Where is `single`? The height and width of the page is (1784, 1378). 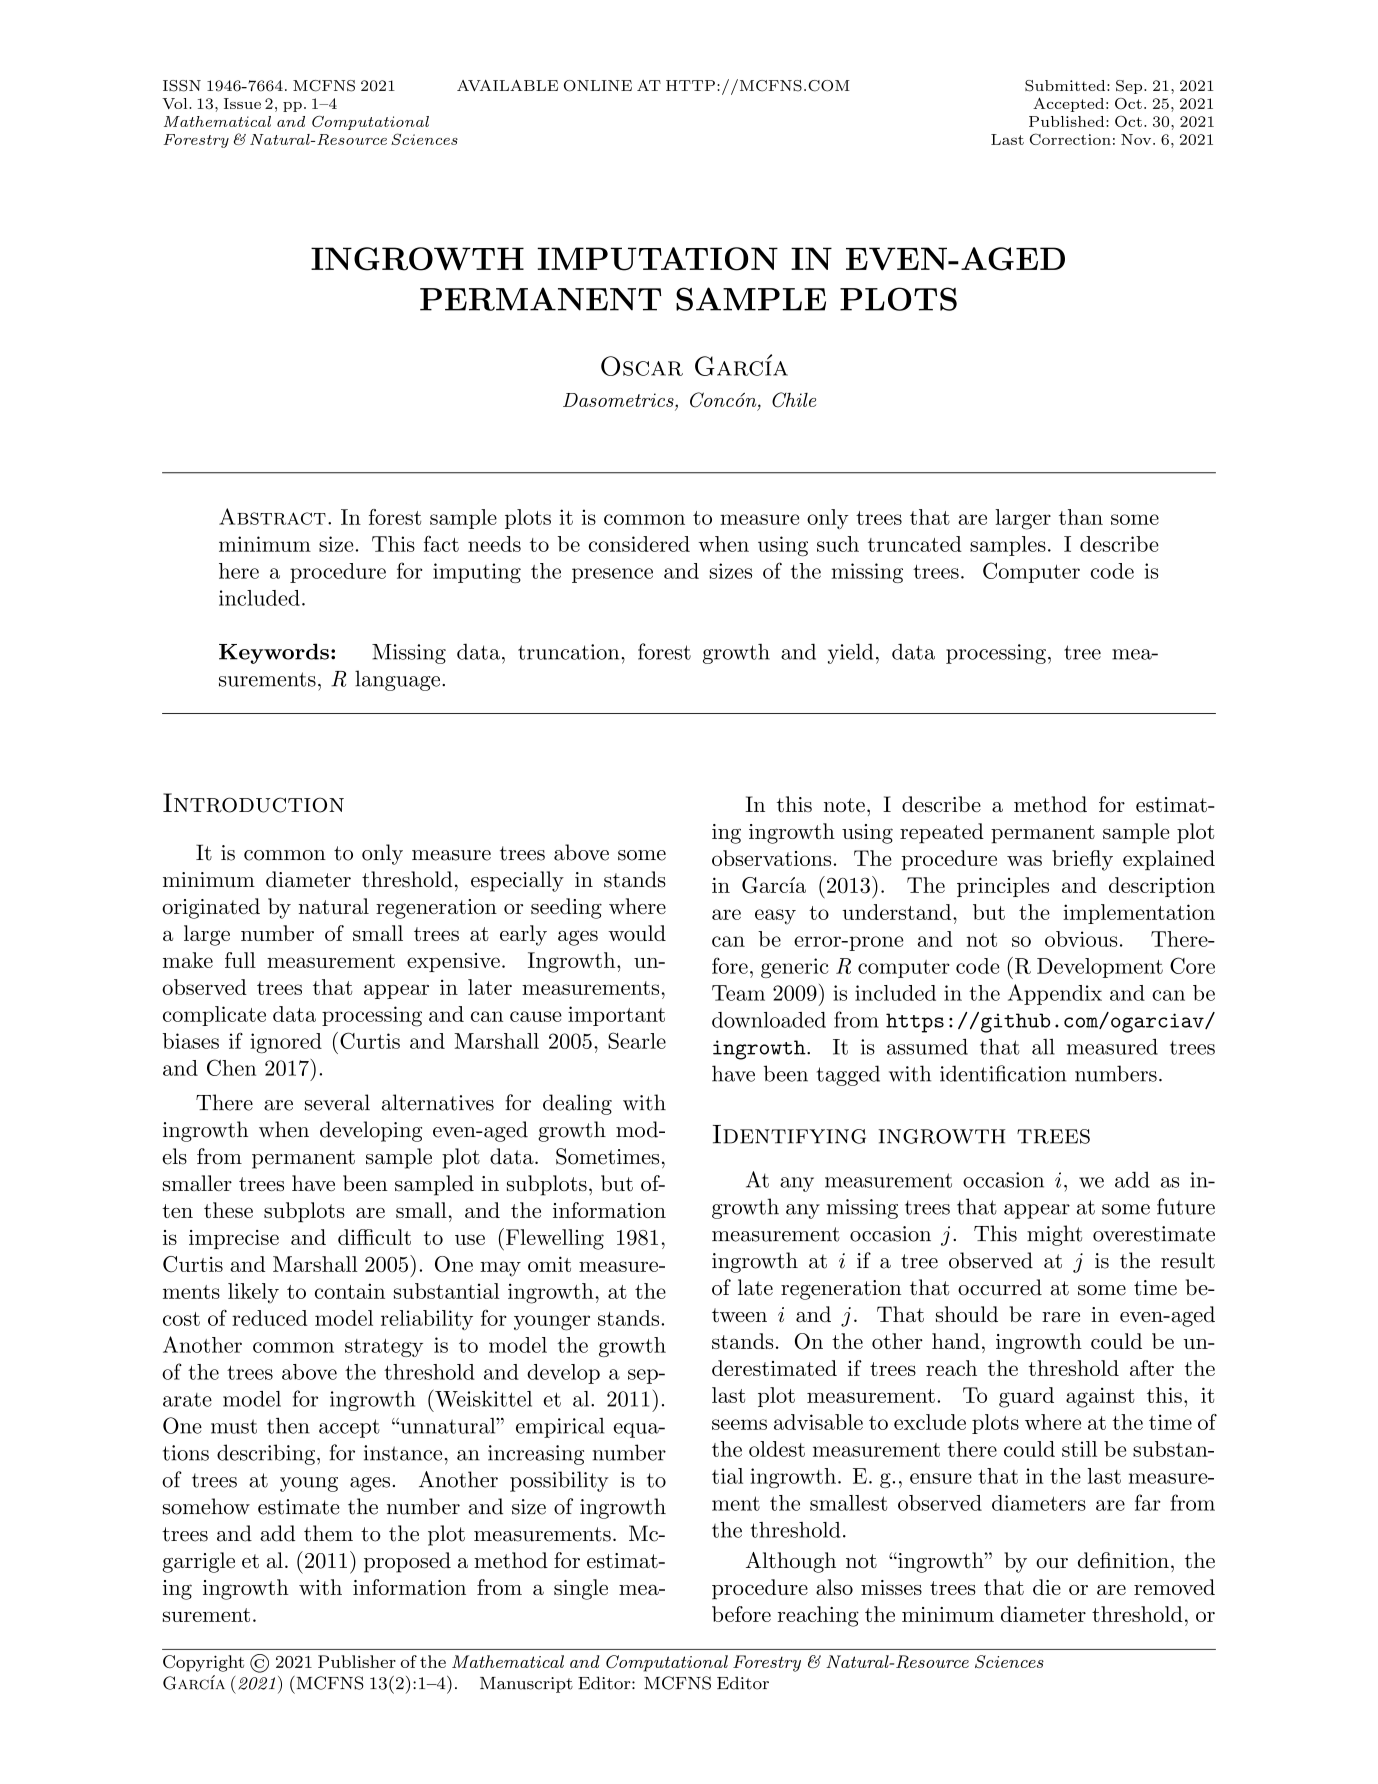 single is located at coordinates (581, 1589).
